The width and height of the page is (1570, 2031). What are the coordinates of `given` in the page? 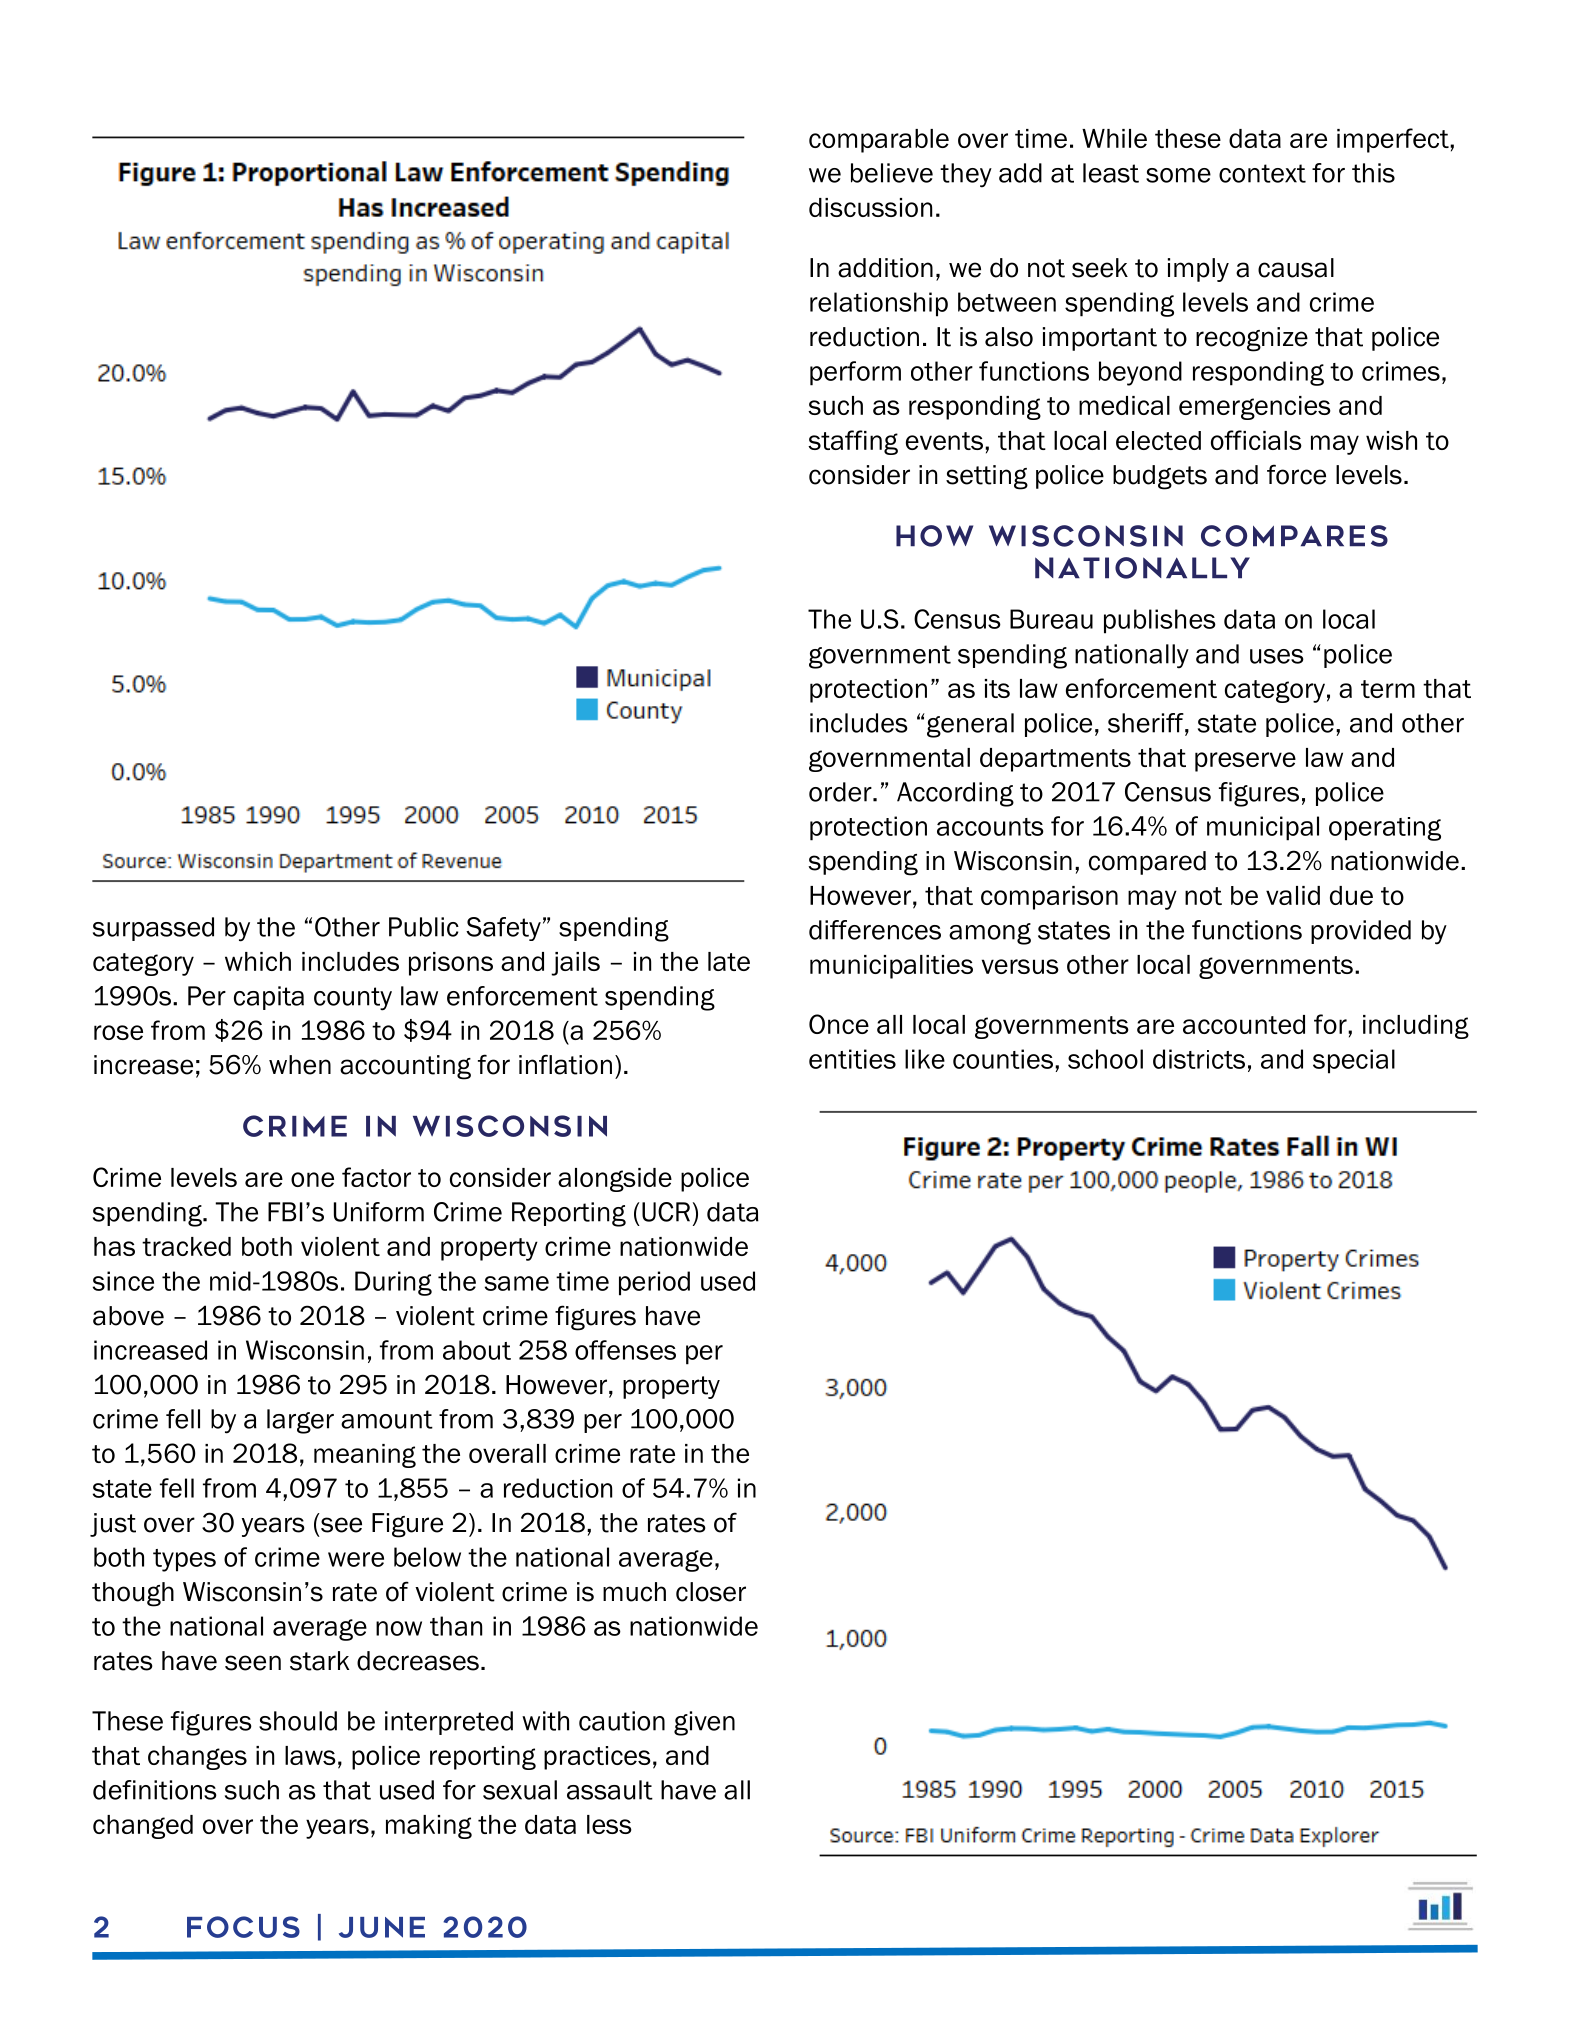 It's located at (704, 1723).
